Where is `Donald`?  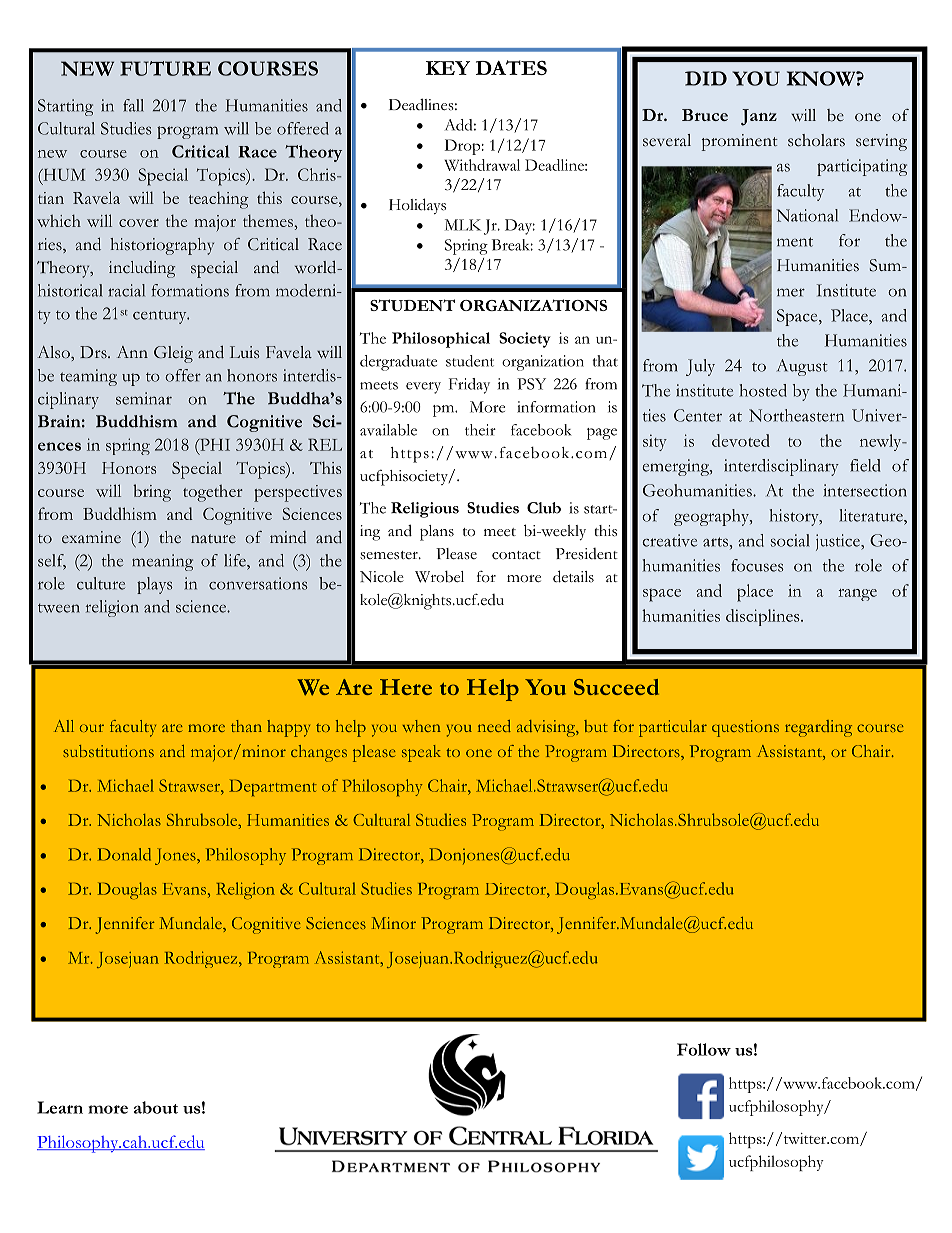 Donald is located at coordinates (124, 854).
